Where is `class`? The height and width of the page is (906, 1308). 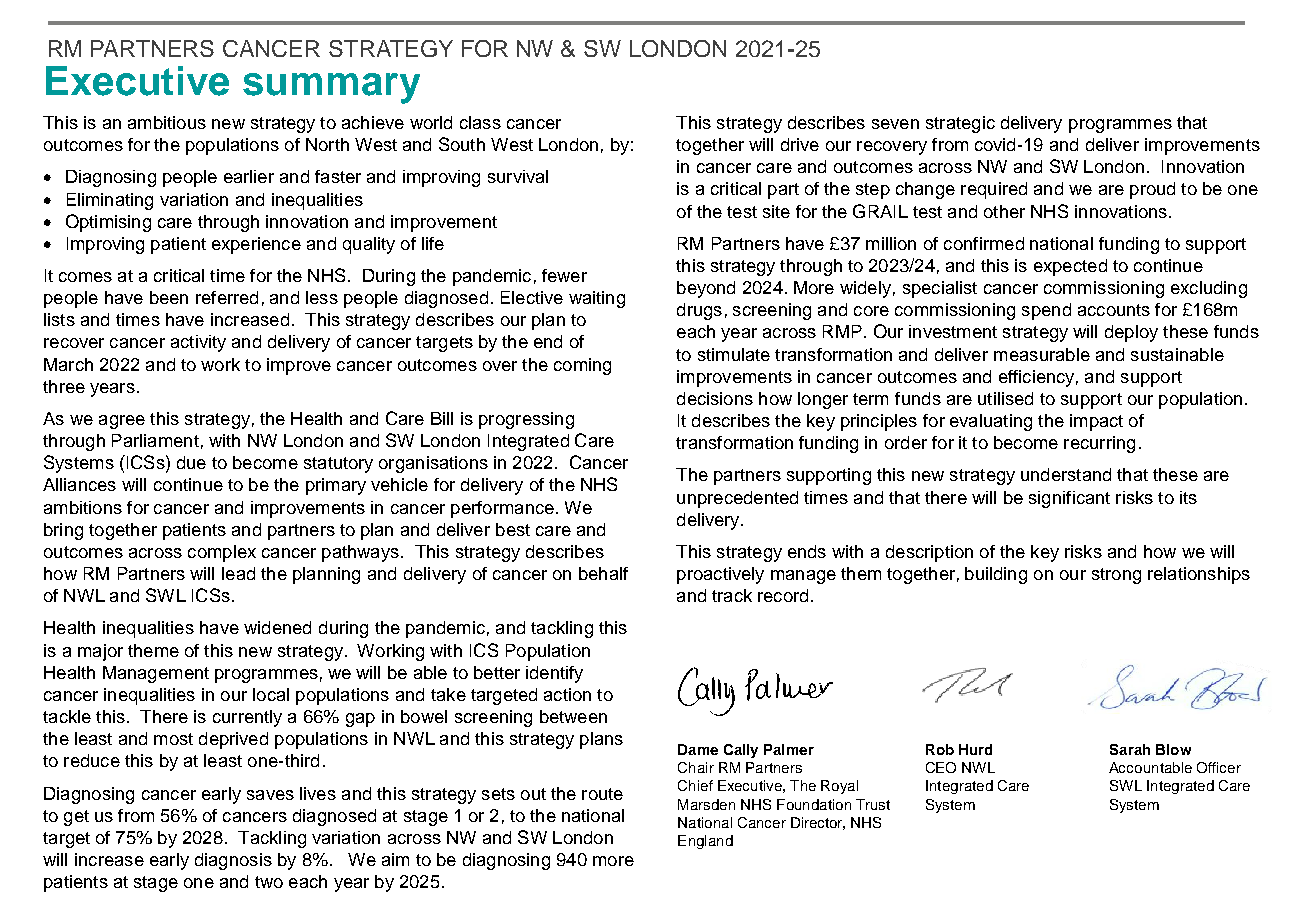
class is located at coordinates (480, 122).
